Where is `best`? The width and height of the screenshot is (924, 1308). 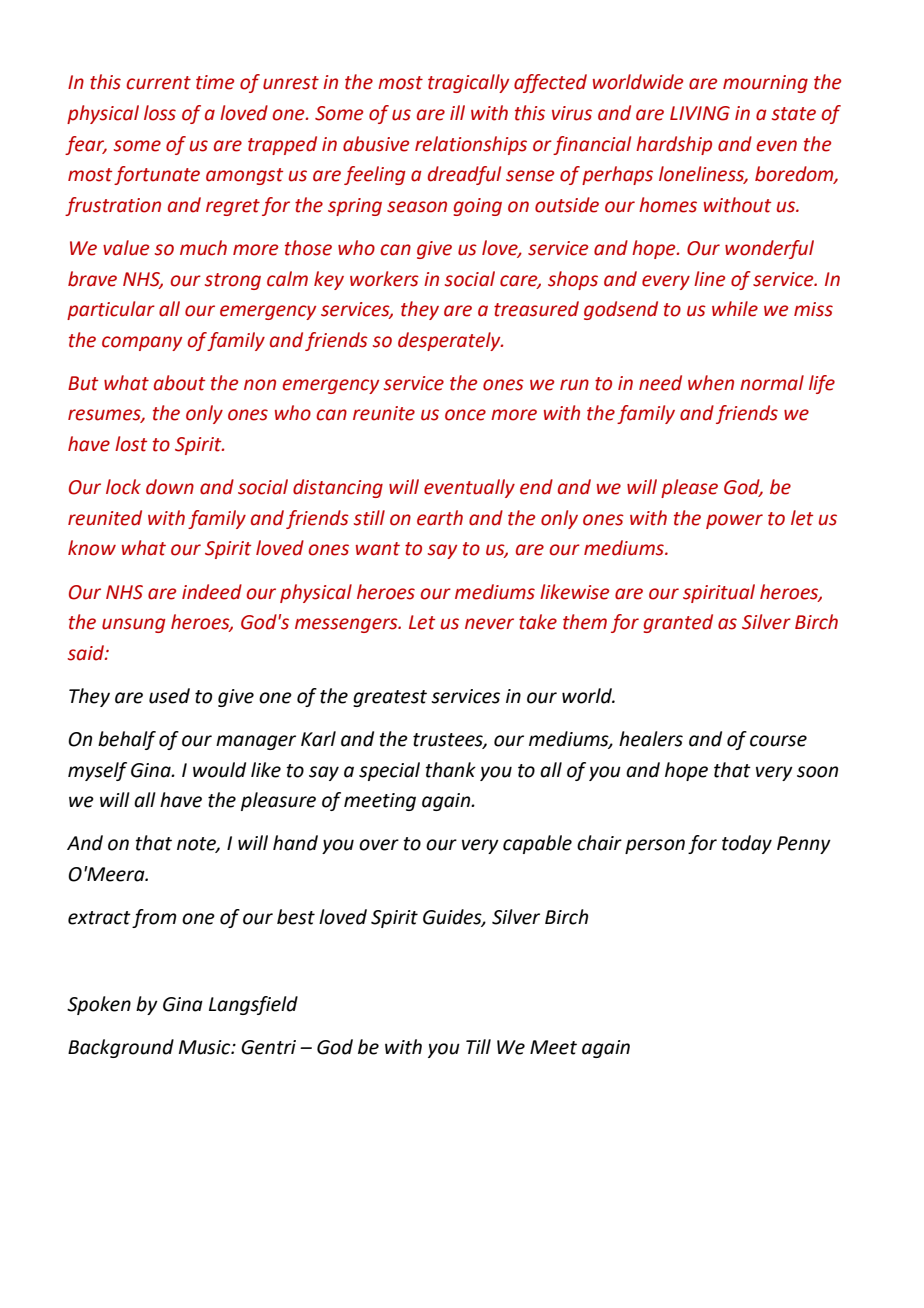
best is located at coordinates (296, 917).
